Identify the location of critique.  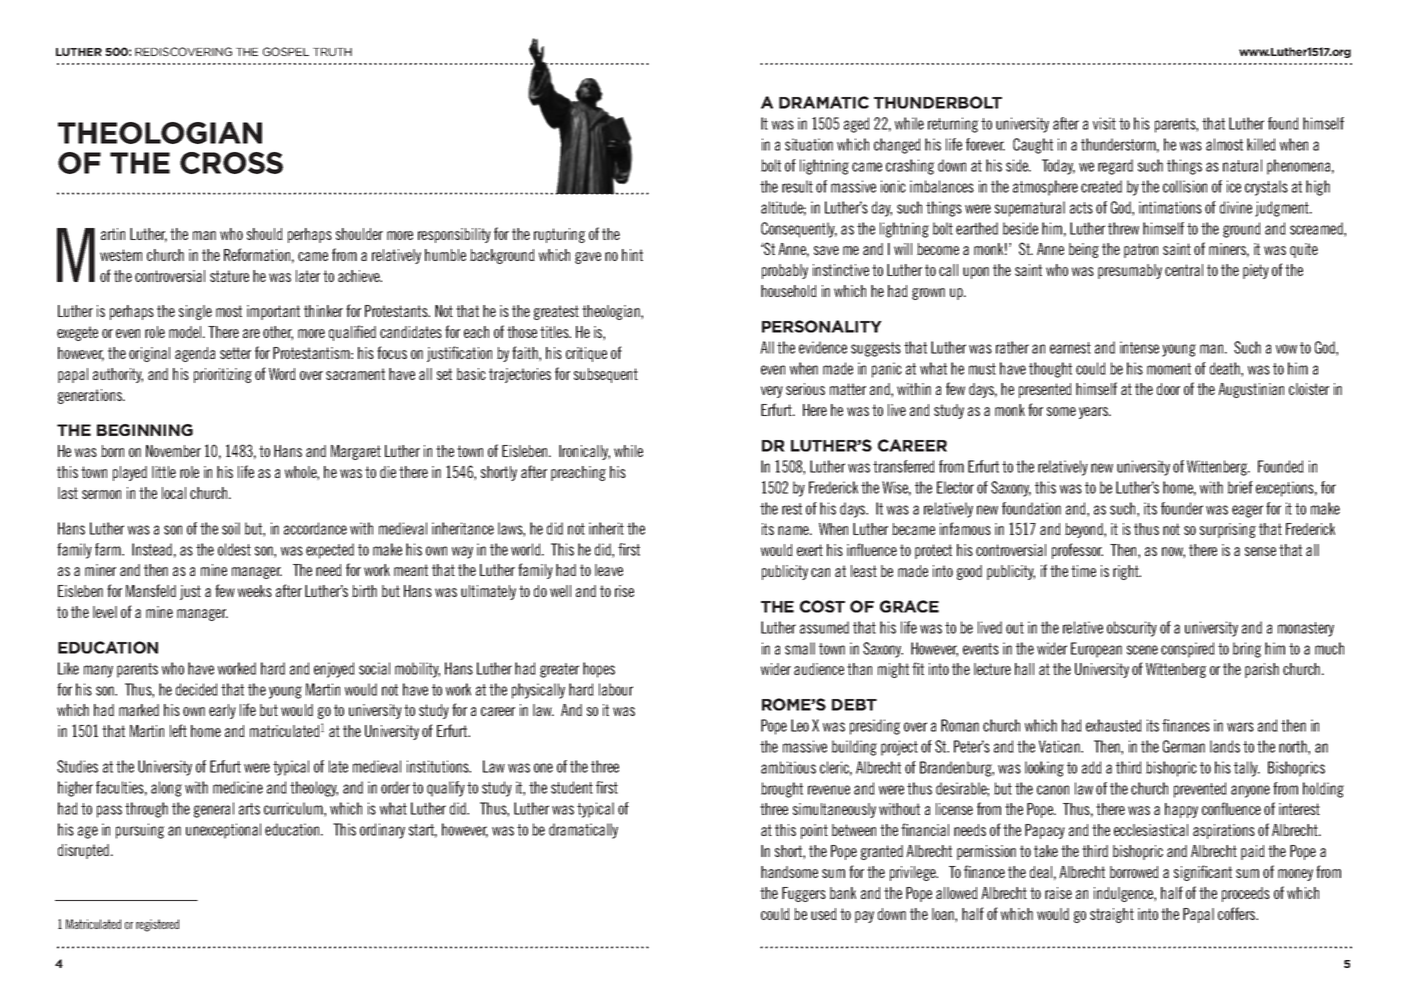
(586, 354).
